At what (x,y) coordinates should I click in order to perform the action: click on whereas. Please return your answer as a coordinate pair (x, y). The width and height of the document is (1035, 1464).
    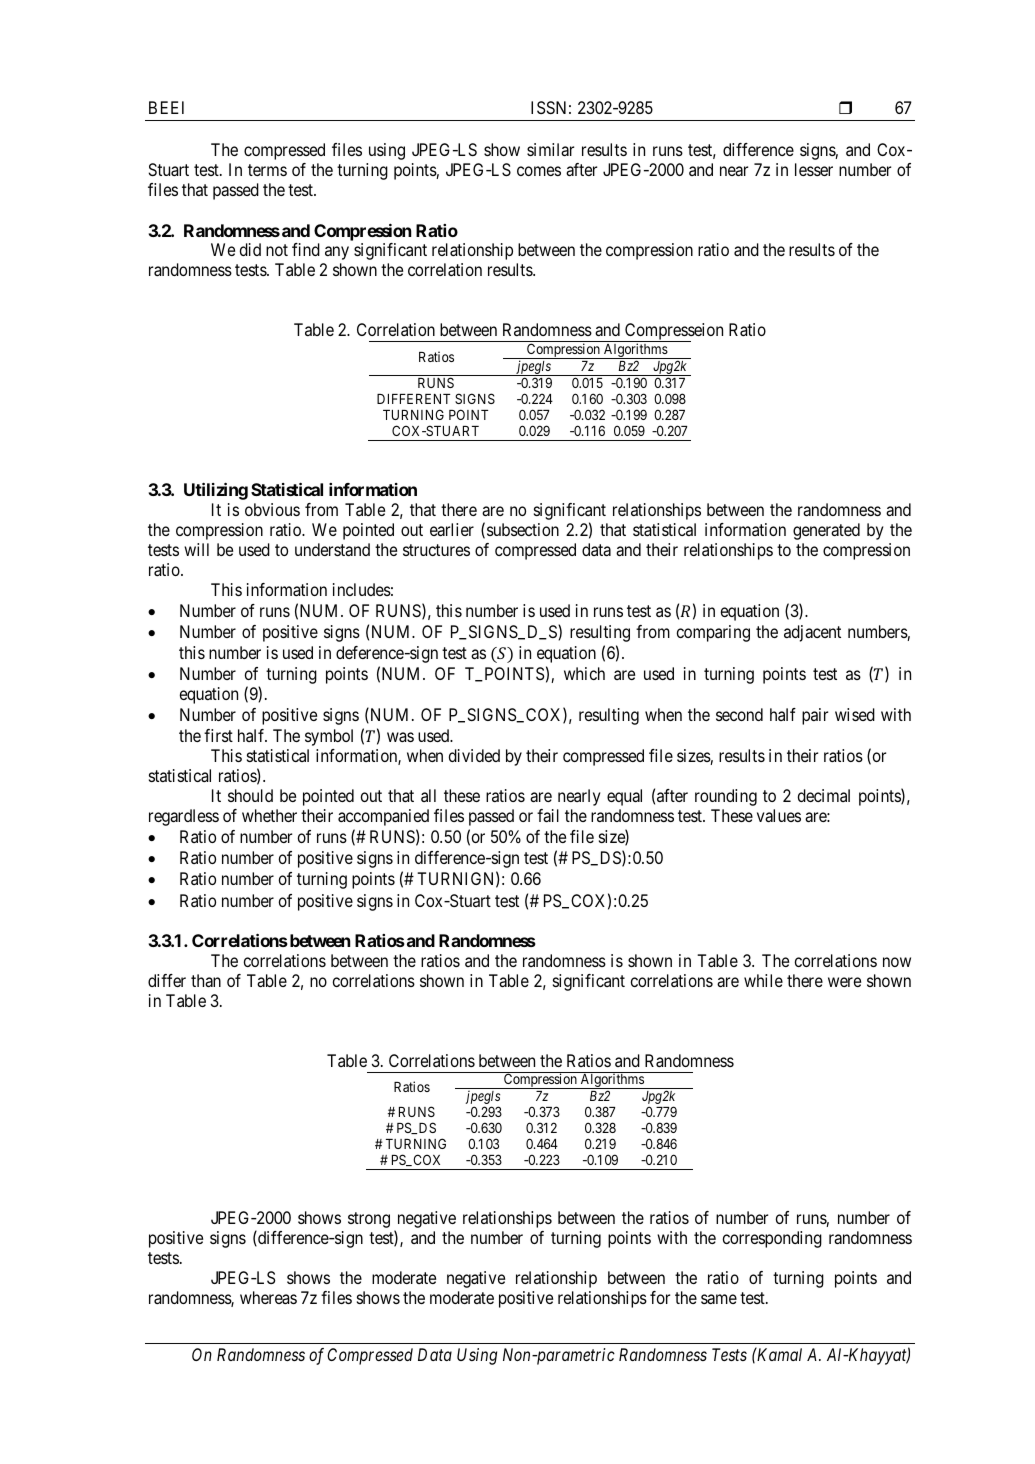
    Looking at the image, I should click on (268, 1297).
